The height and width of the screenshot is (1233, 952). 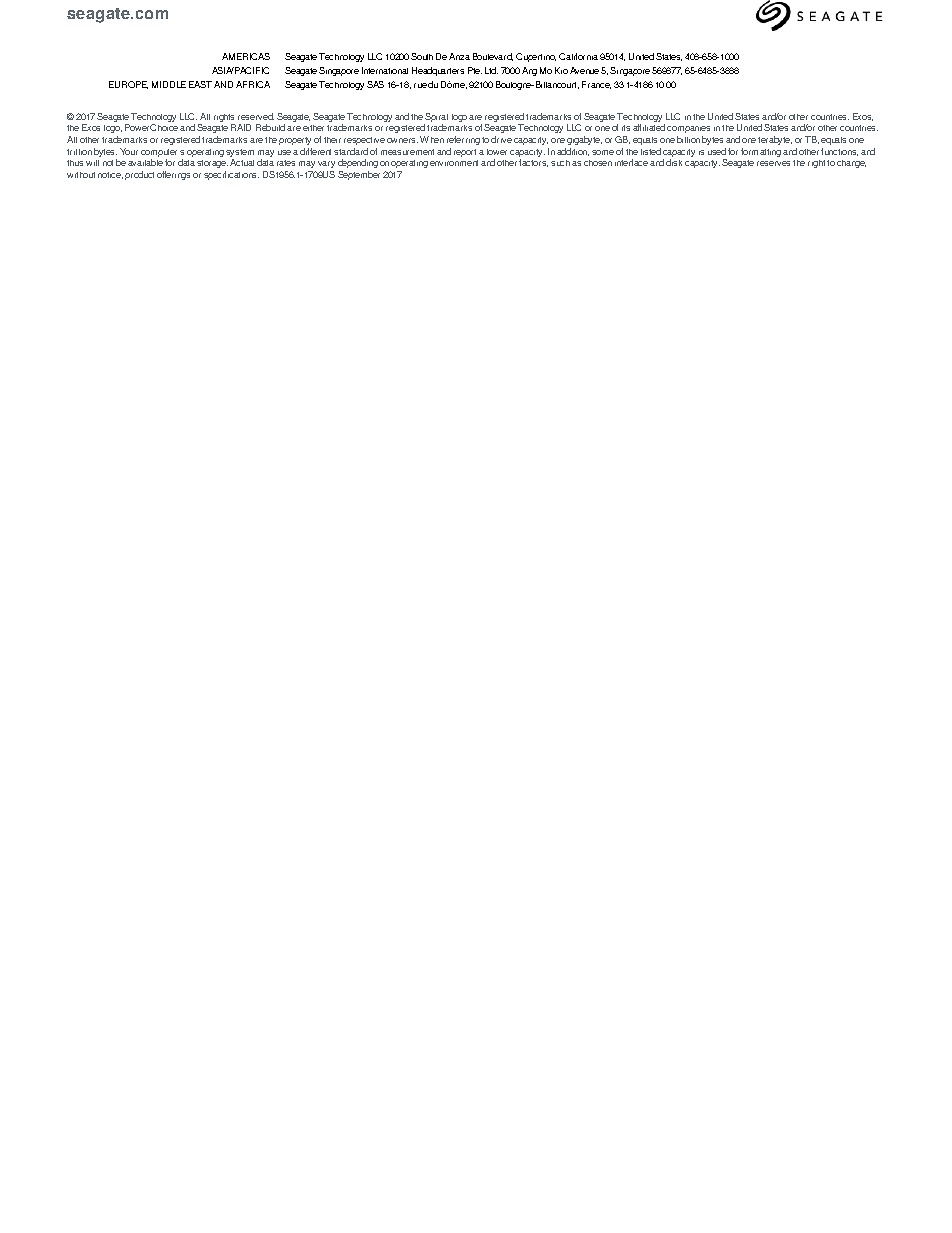 What do you see at coordinates (173, 175) in the screenshot?
I see `offerings` at bounding box center [173, 175].
